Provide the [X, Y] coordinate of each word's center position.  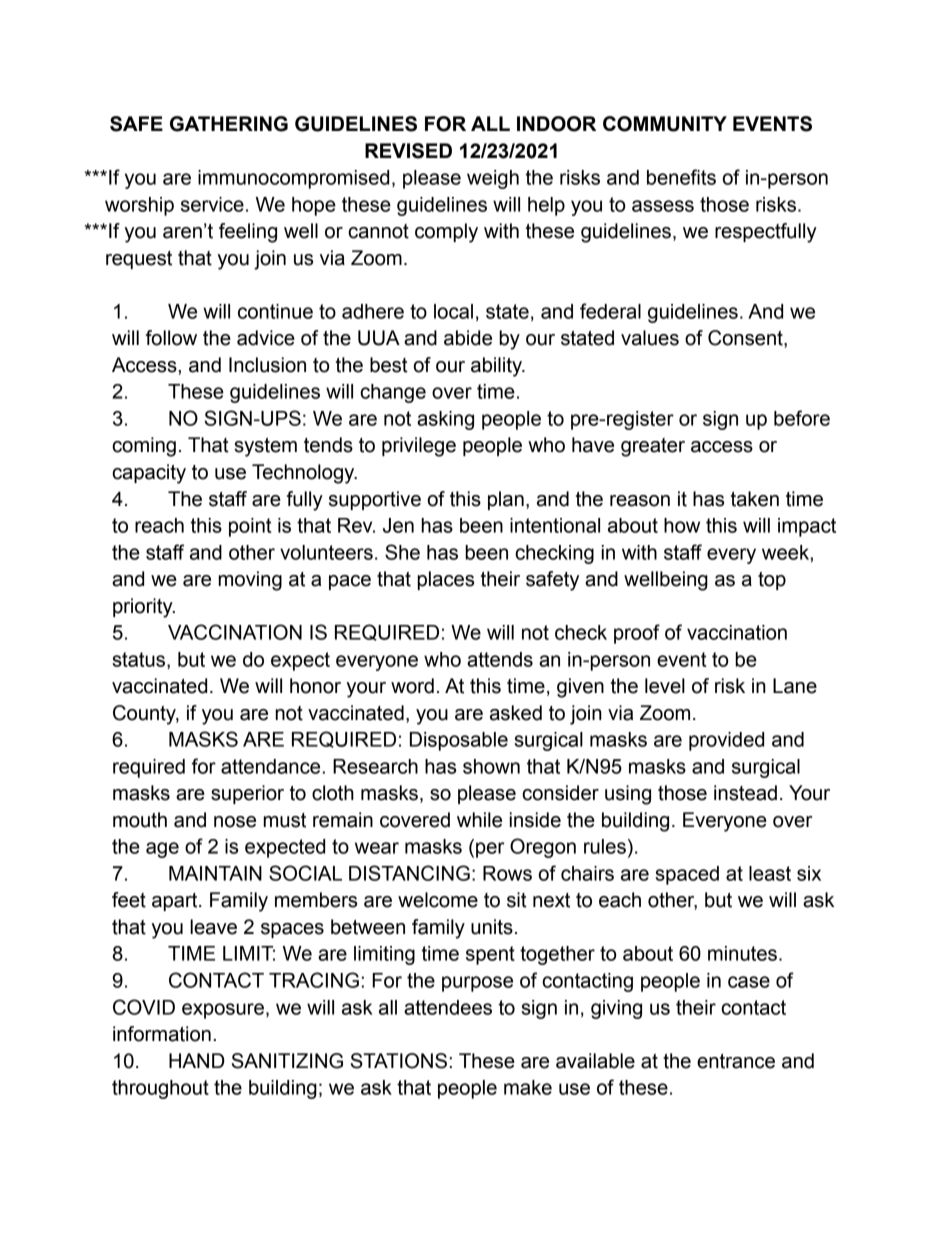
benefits [681, 177]
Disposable [459, 741]
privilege [419, 447]
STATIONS [399, 1061]
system [265, 447]
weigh [493, 179]
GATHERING [229, 124]
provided [726, 741]
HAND [197, 1060]
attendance [270, 766]
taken [755, 499]
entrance [736, 1061]
